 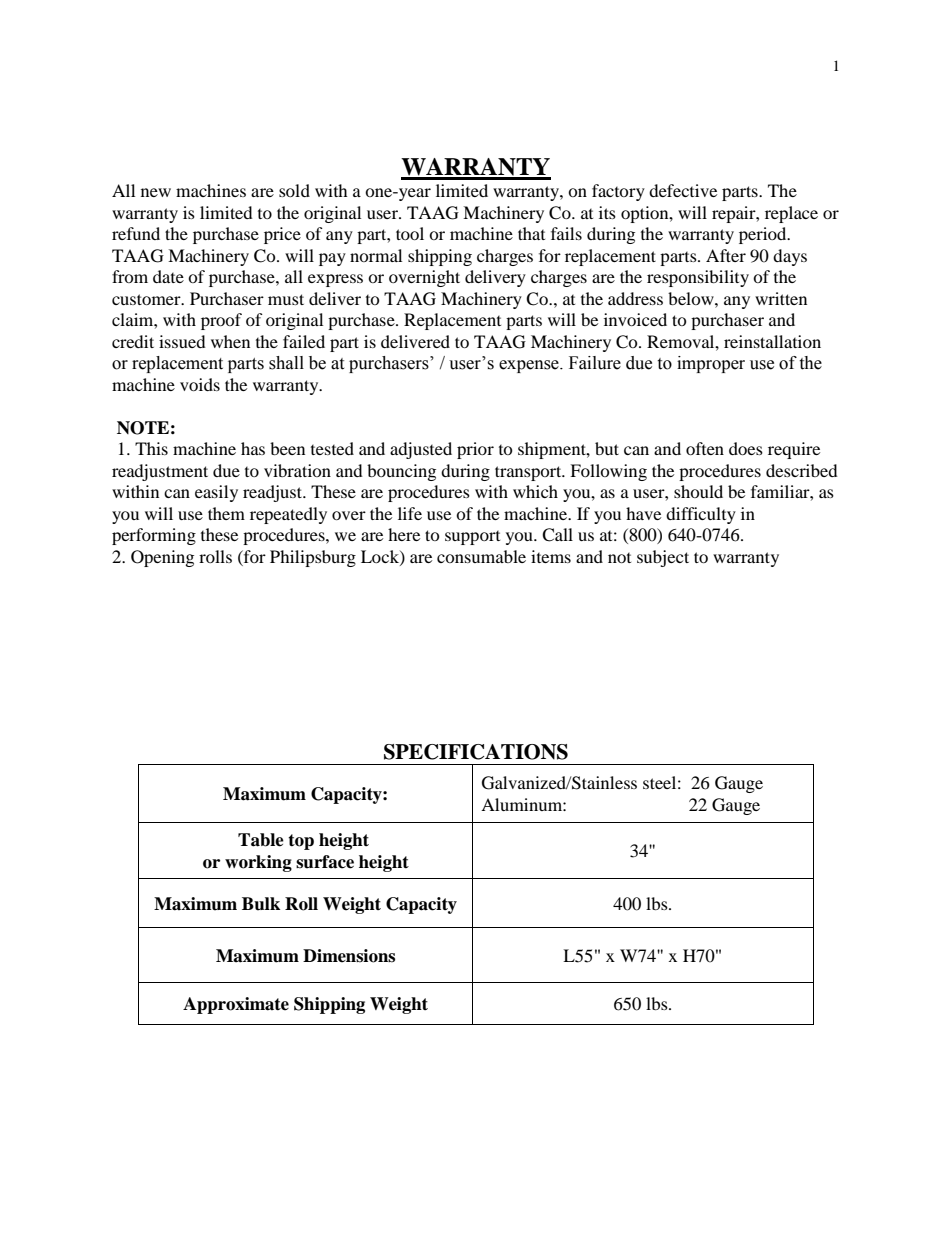 I want to click on prior, so click(x=475, y=450).
